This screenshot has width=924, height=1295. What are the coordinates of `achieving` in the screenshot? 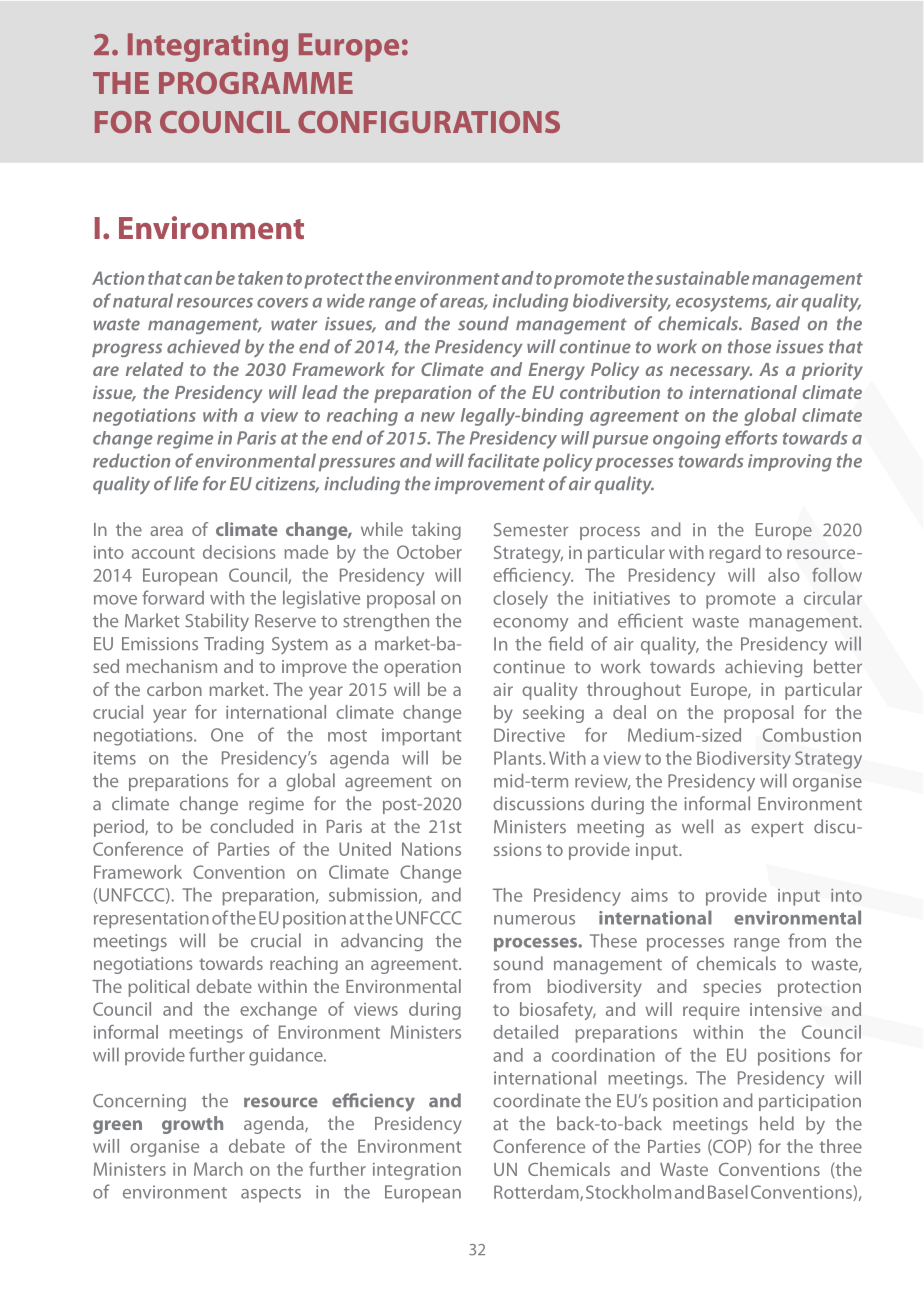 It's located at (763, 668).
